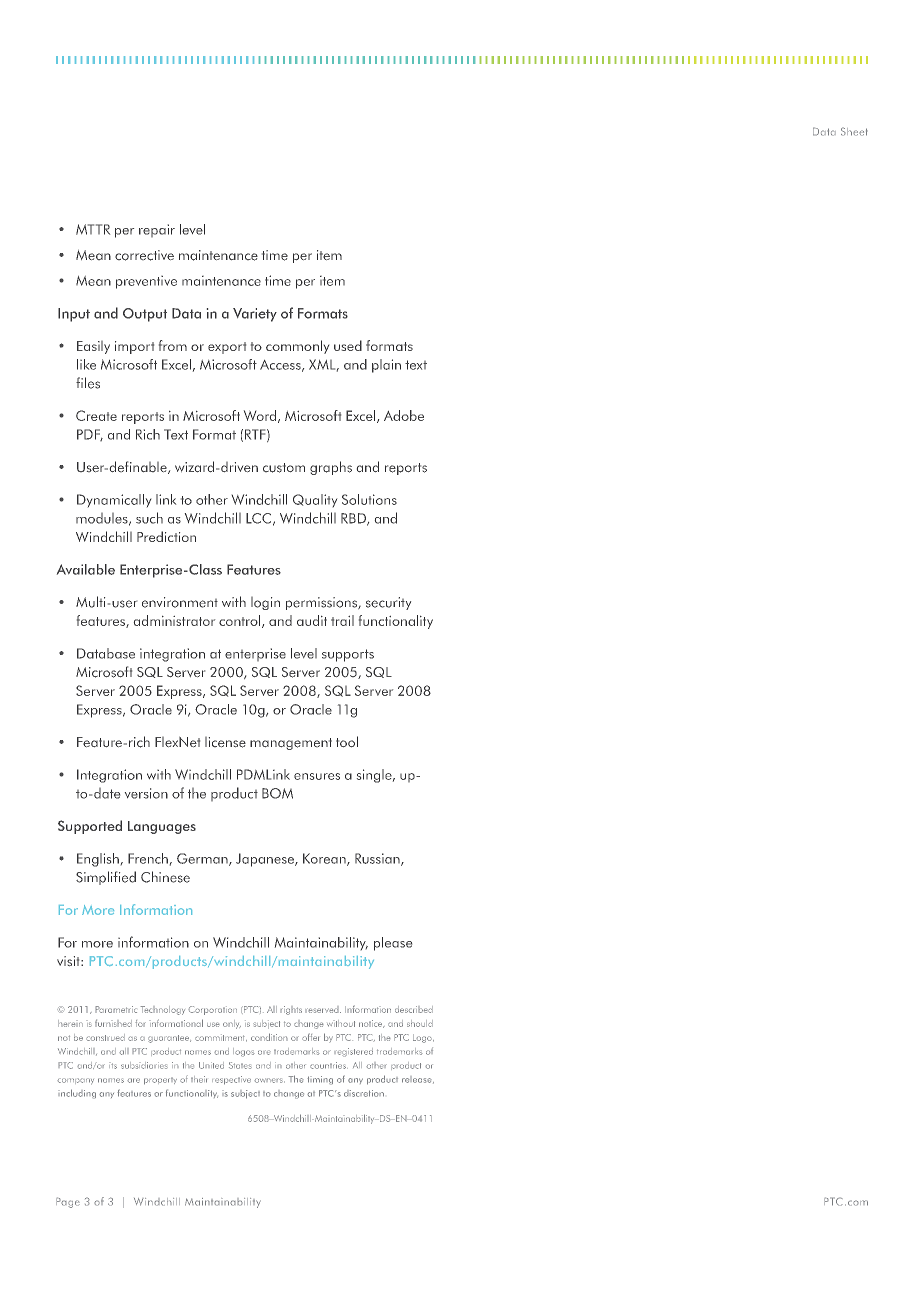 The image size is (924, 1308). What do you see at coordinates (854, 131) in the screenshot?
I see `Sheet` at bounding box center [854, 131].
